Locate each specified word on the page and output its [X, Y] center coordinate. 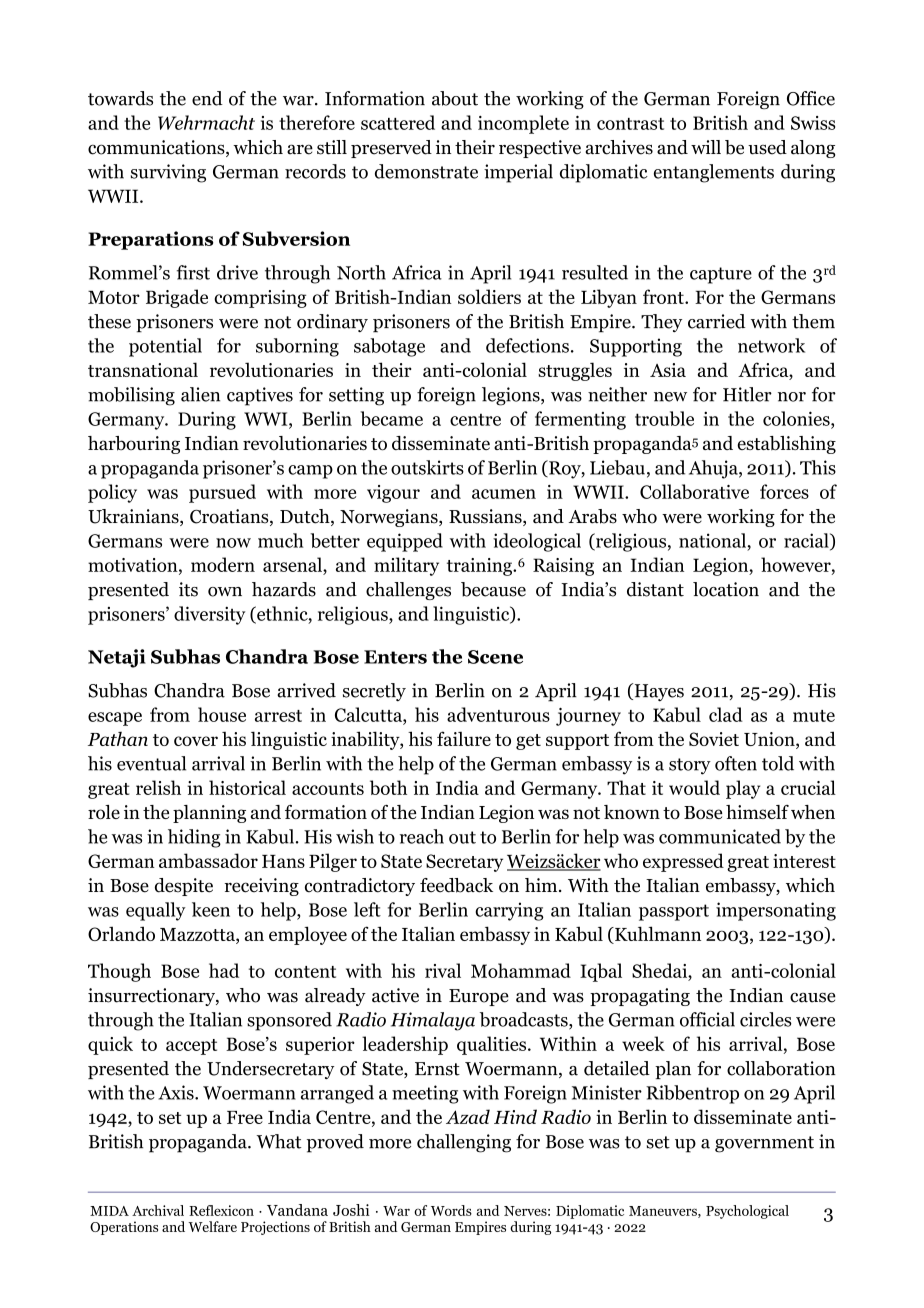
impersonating [776, 911]
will [706, 147]
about [455, 98]
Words [451, 1210]
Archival [158, 1210]
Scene [495, 657]
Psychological [747, 1212]
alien [200, 394]
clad [726, 714]
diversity [209, 615]
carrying [509, 911]
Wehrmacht [206, 122]
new [670, 397]
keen [211, 909]
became [392, 418]
